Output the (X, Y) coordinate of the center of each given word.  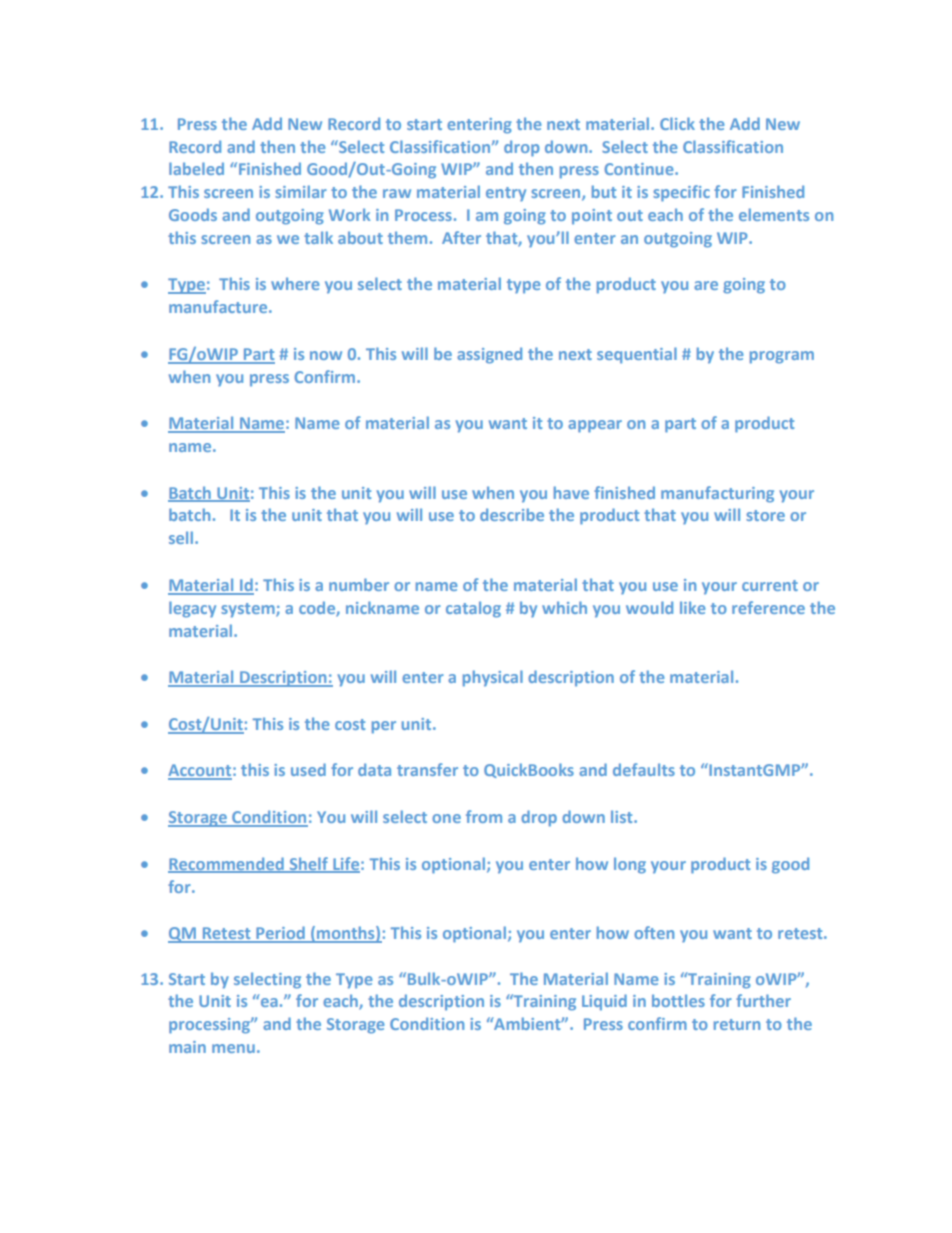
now (326, 355)
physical (493, 678)
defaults (644, 769)
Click (677, 123)
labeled (196, 168)
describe (512, 514)
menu (233, 1048)
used (308, 769)
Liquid (604, 1002)
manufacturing (717, 494)
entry (506, 194)
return (737, 1024)
